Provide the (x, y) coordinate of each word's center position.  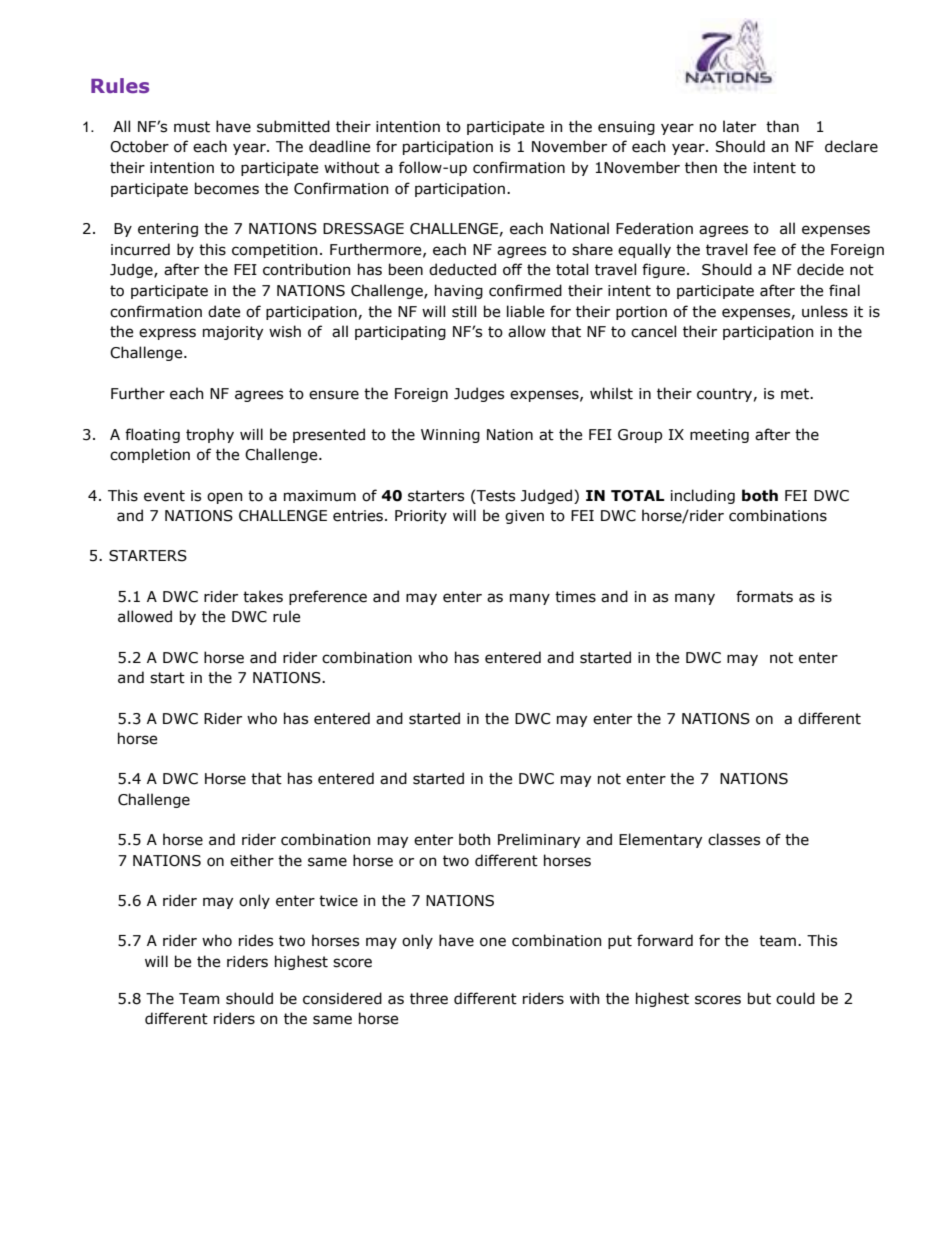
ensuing (626, 128)
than (782, 126)
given (524, 517)
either (252, 860)
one (493, 942)
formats (764, 596)
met (796, 394)
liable (525, 311)
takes (263, 596)
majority (233, 333)
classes (734, 839)
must (192, 127)
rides (256, 940)
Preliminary (539, 840)
